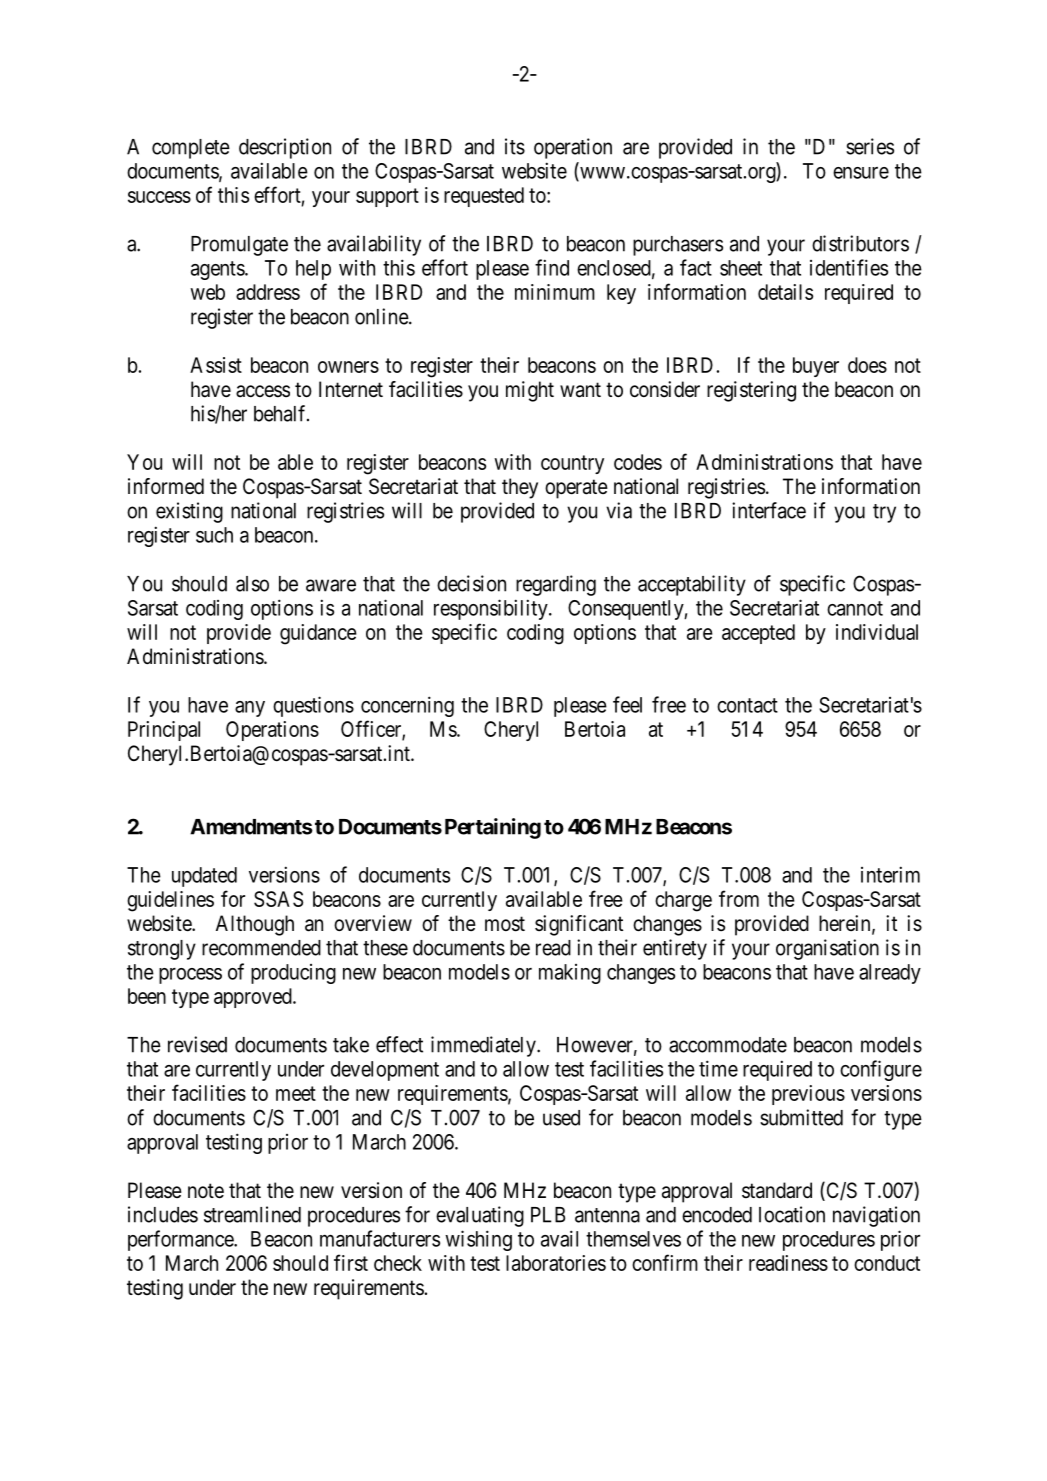 This page has width=1047, height=1481. I want to click on any, so click(250, 709).
